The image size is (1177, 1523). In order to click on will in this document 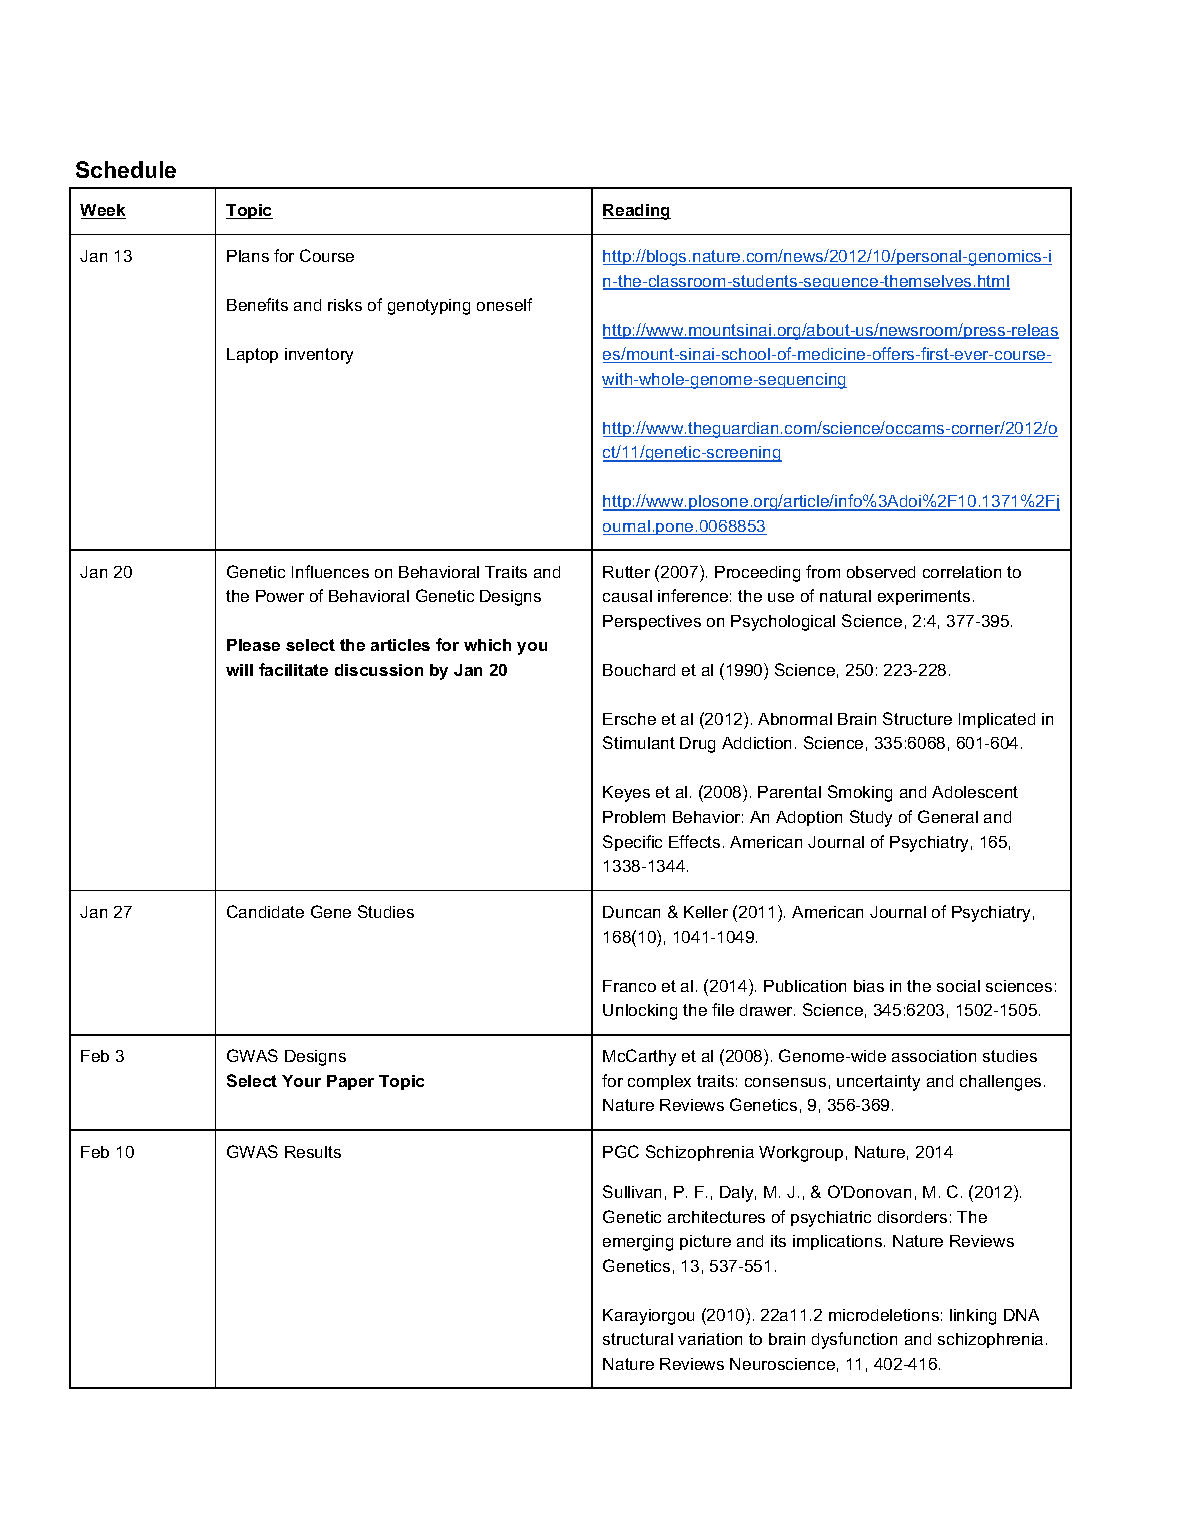, I will do `click(239, 670)`.
